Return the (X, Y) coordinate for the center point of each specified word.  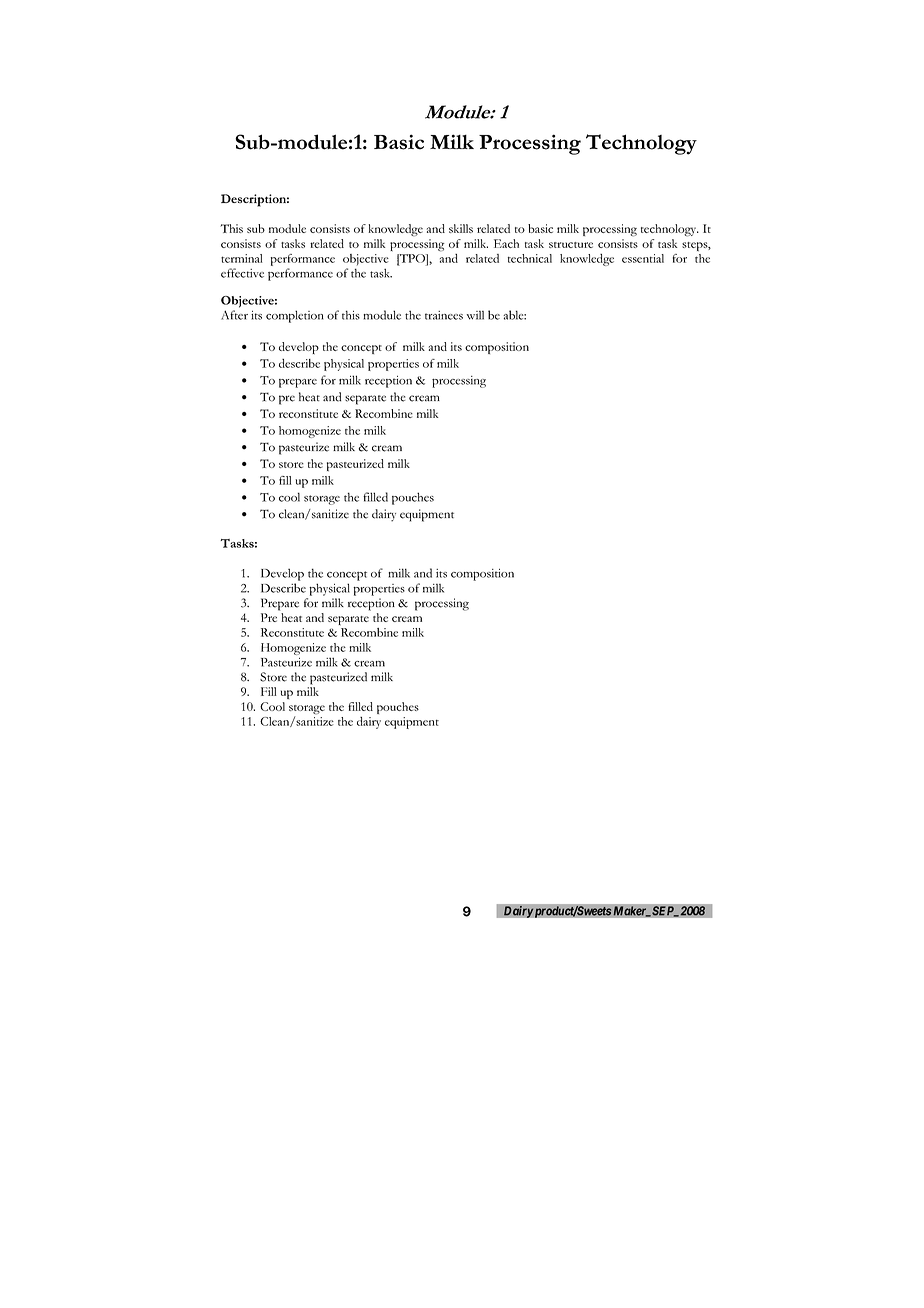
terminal (242, 258)
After (234, 315)
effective (242, 273)
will (475, 315)
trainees (444, 315)
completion (294, 316)
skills (461, 228)
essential (643, 258)
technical (530, 258)
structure (571, 245)
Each (506, 243)
